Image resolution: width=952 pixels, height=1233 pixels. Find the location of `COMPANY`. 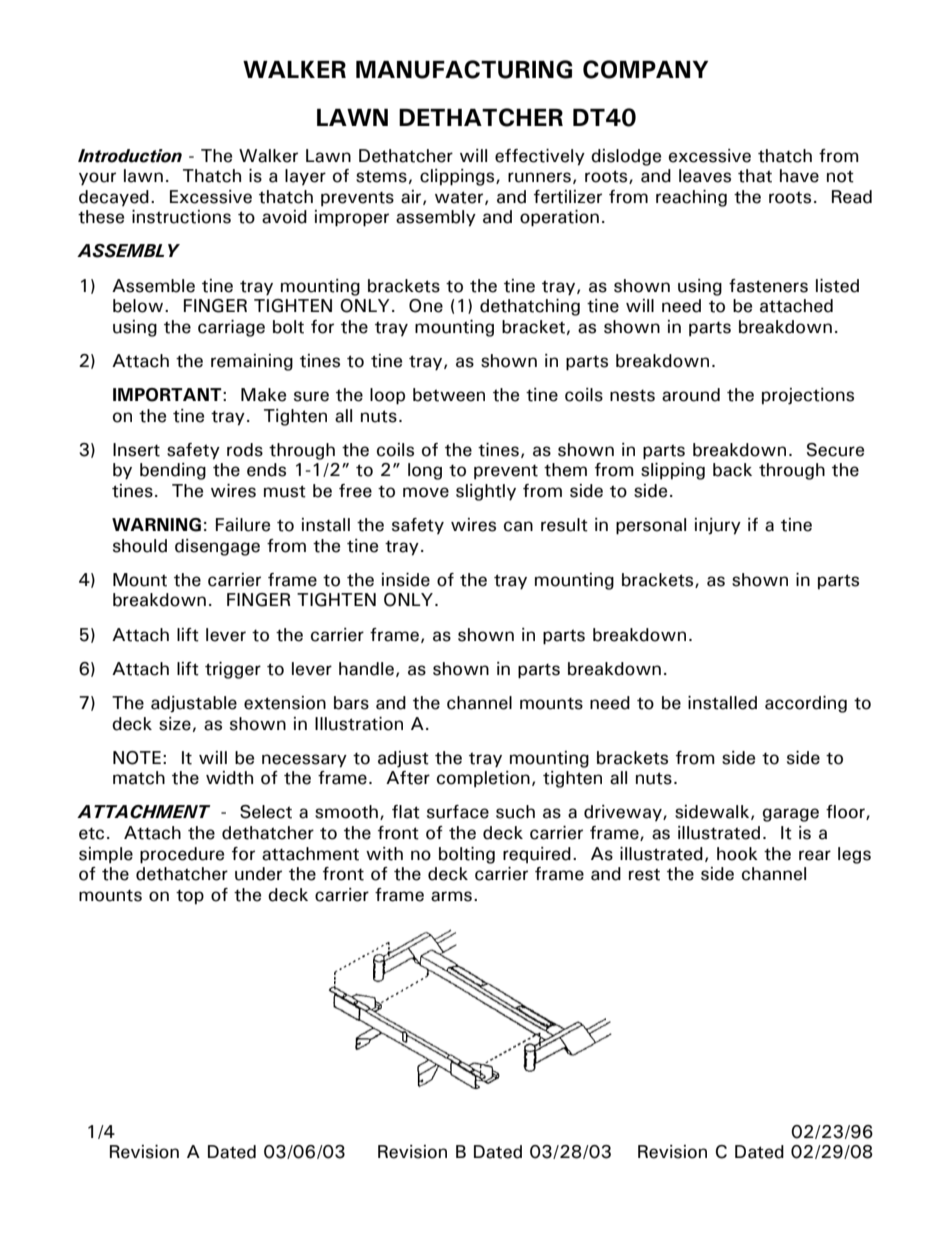

COMPANY is located at coordinates (645, 69).
